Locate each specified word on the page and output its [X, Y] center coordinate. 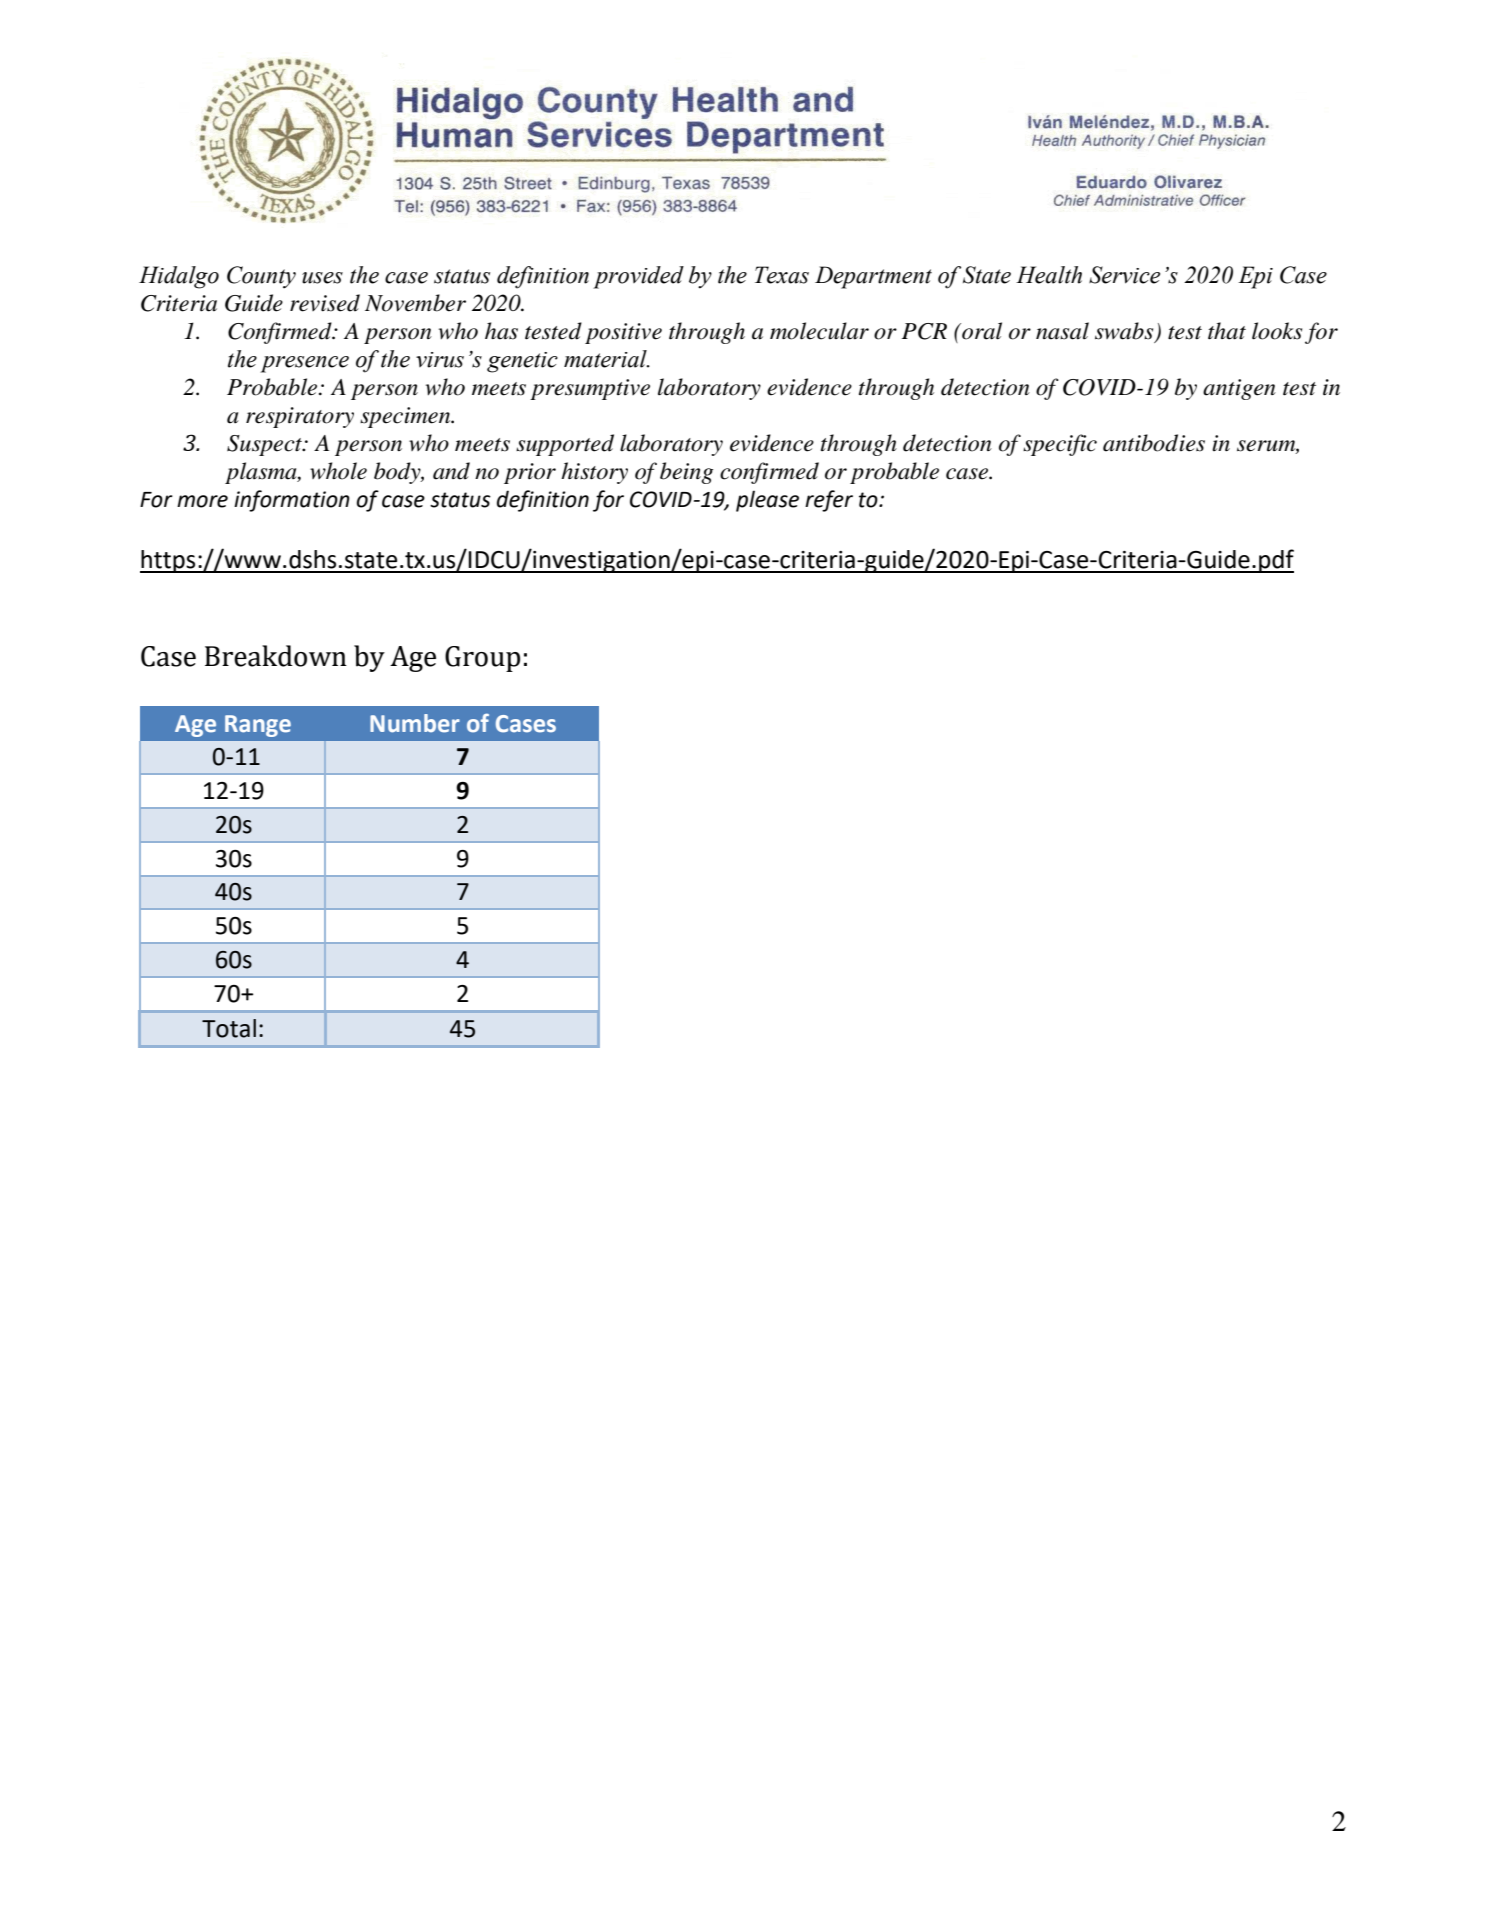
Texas [782, 275]
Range [258, 726]
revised [325, 303]
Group [482, 659]
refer [829, 501]
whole [338, 471]
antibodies [1154, 443]
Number [415, 723]
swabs [1125, 332]
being [686, 473]
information [292, 501]
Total [229, 1028]
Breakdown [276, 656]
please [767, 501]
